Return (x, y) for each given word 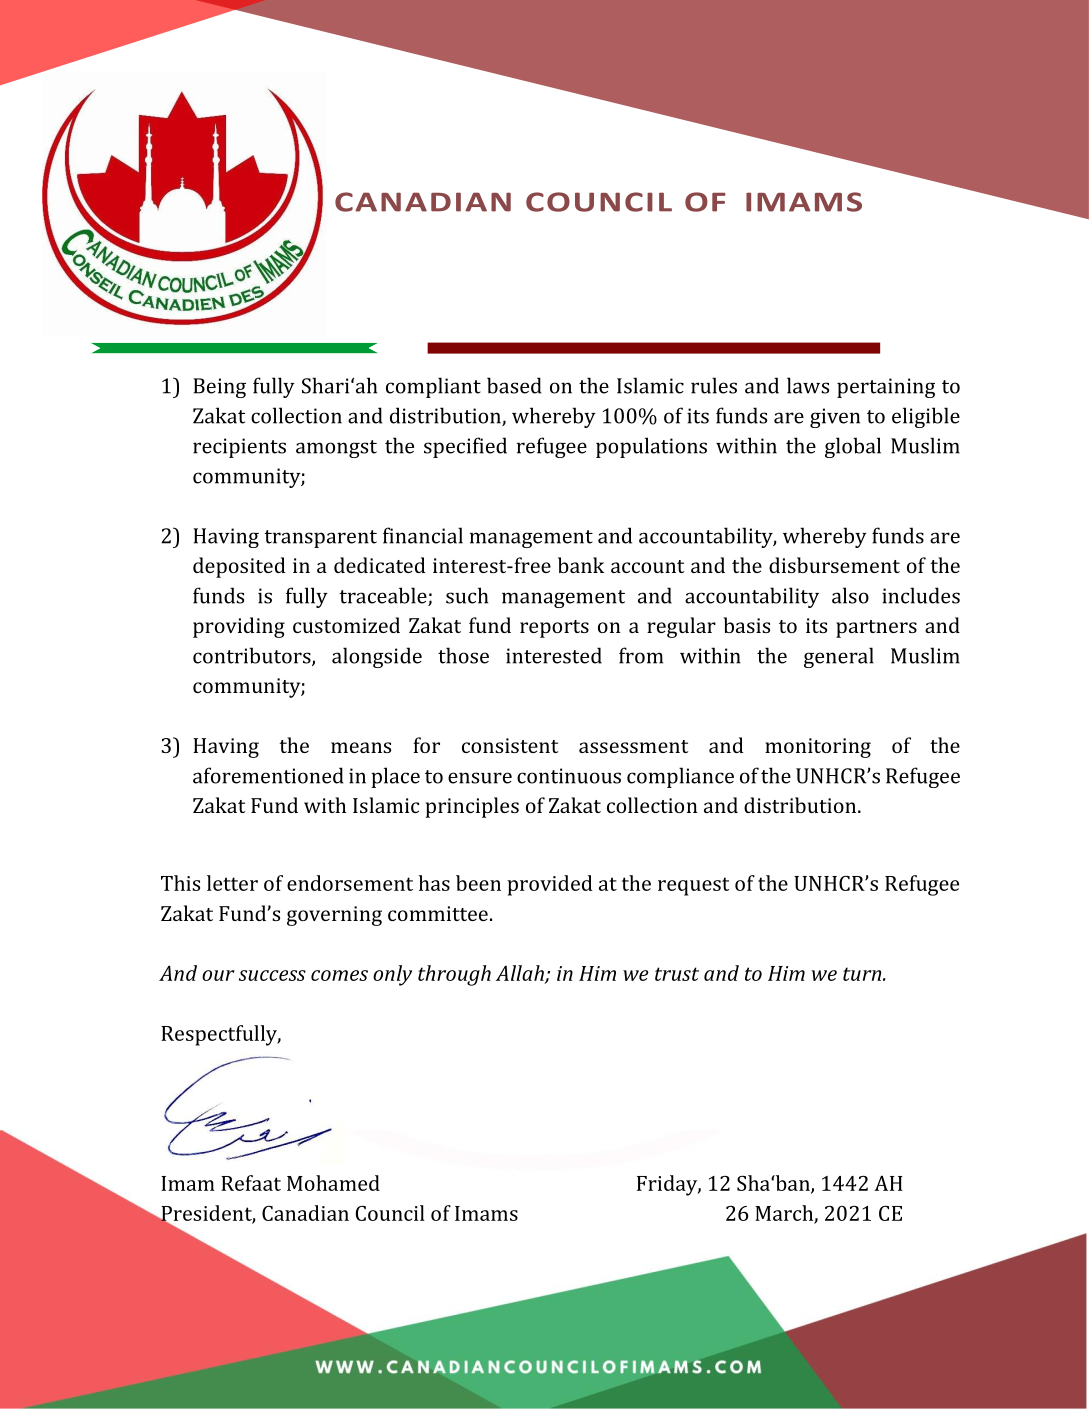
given (835, 418)
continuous (569, 776)
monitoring (818, 748)
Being (219, 388)
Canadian (305, 1213)
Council (390, 1213)
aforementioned (268, 775)
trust (677, 974)
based (514, 385)
